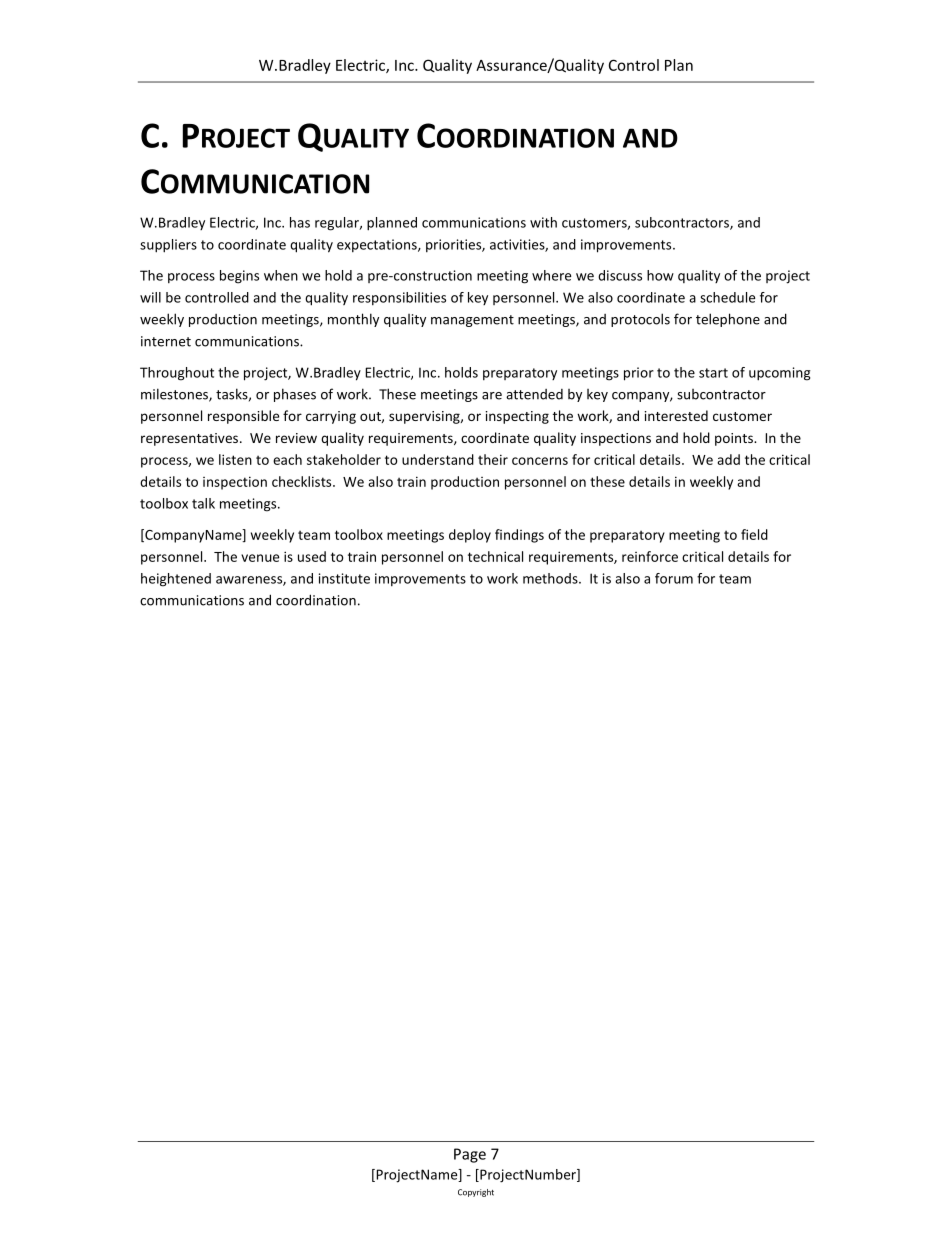 The height and width of the screenshot is (1233, 952). What do you see at coordinates (176, 580) in the screenshot?
I see `heightened` at bounding box center [176, 580].
